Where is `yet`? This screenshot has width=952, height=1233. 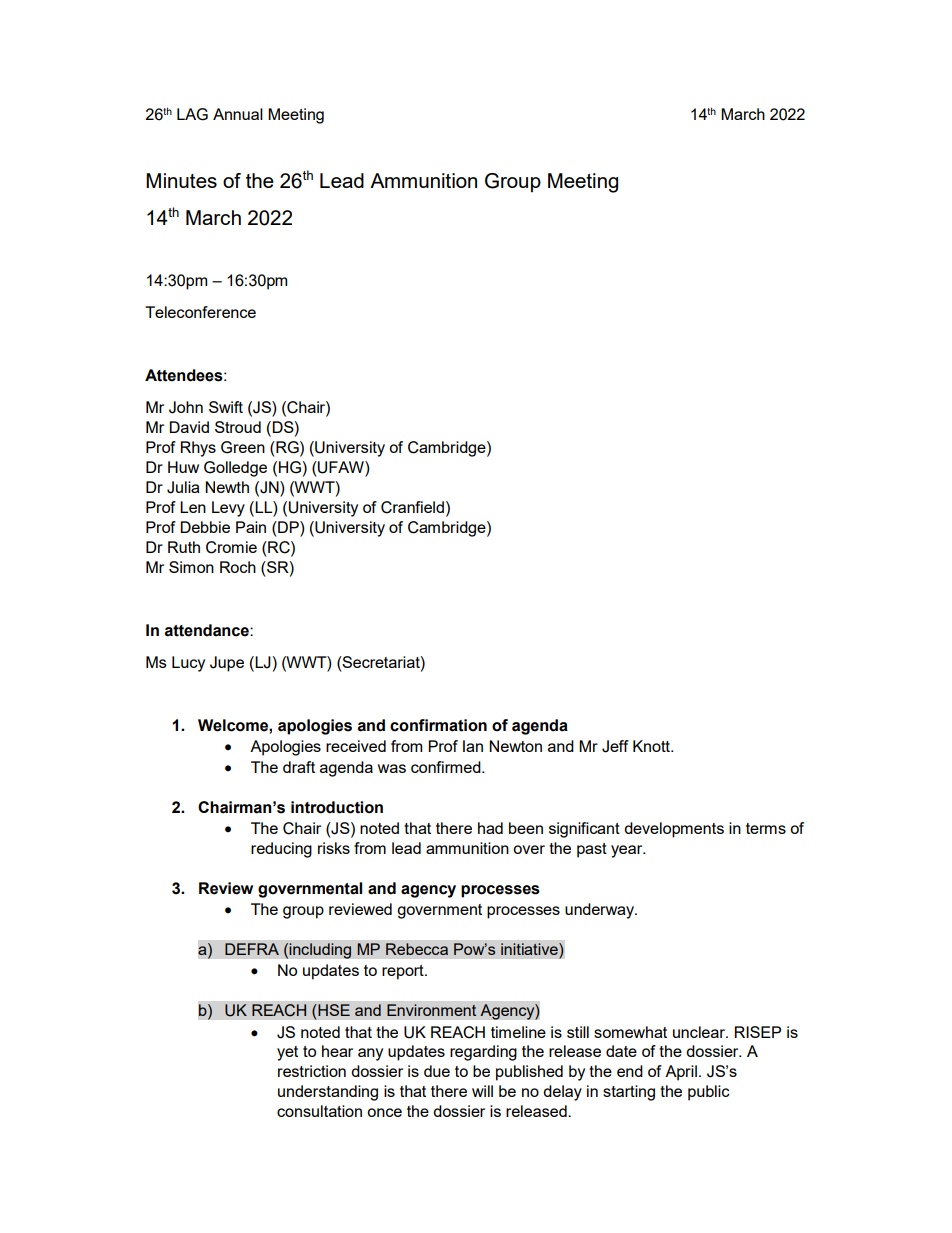 yet is located at coordinates (287, 1053).
